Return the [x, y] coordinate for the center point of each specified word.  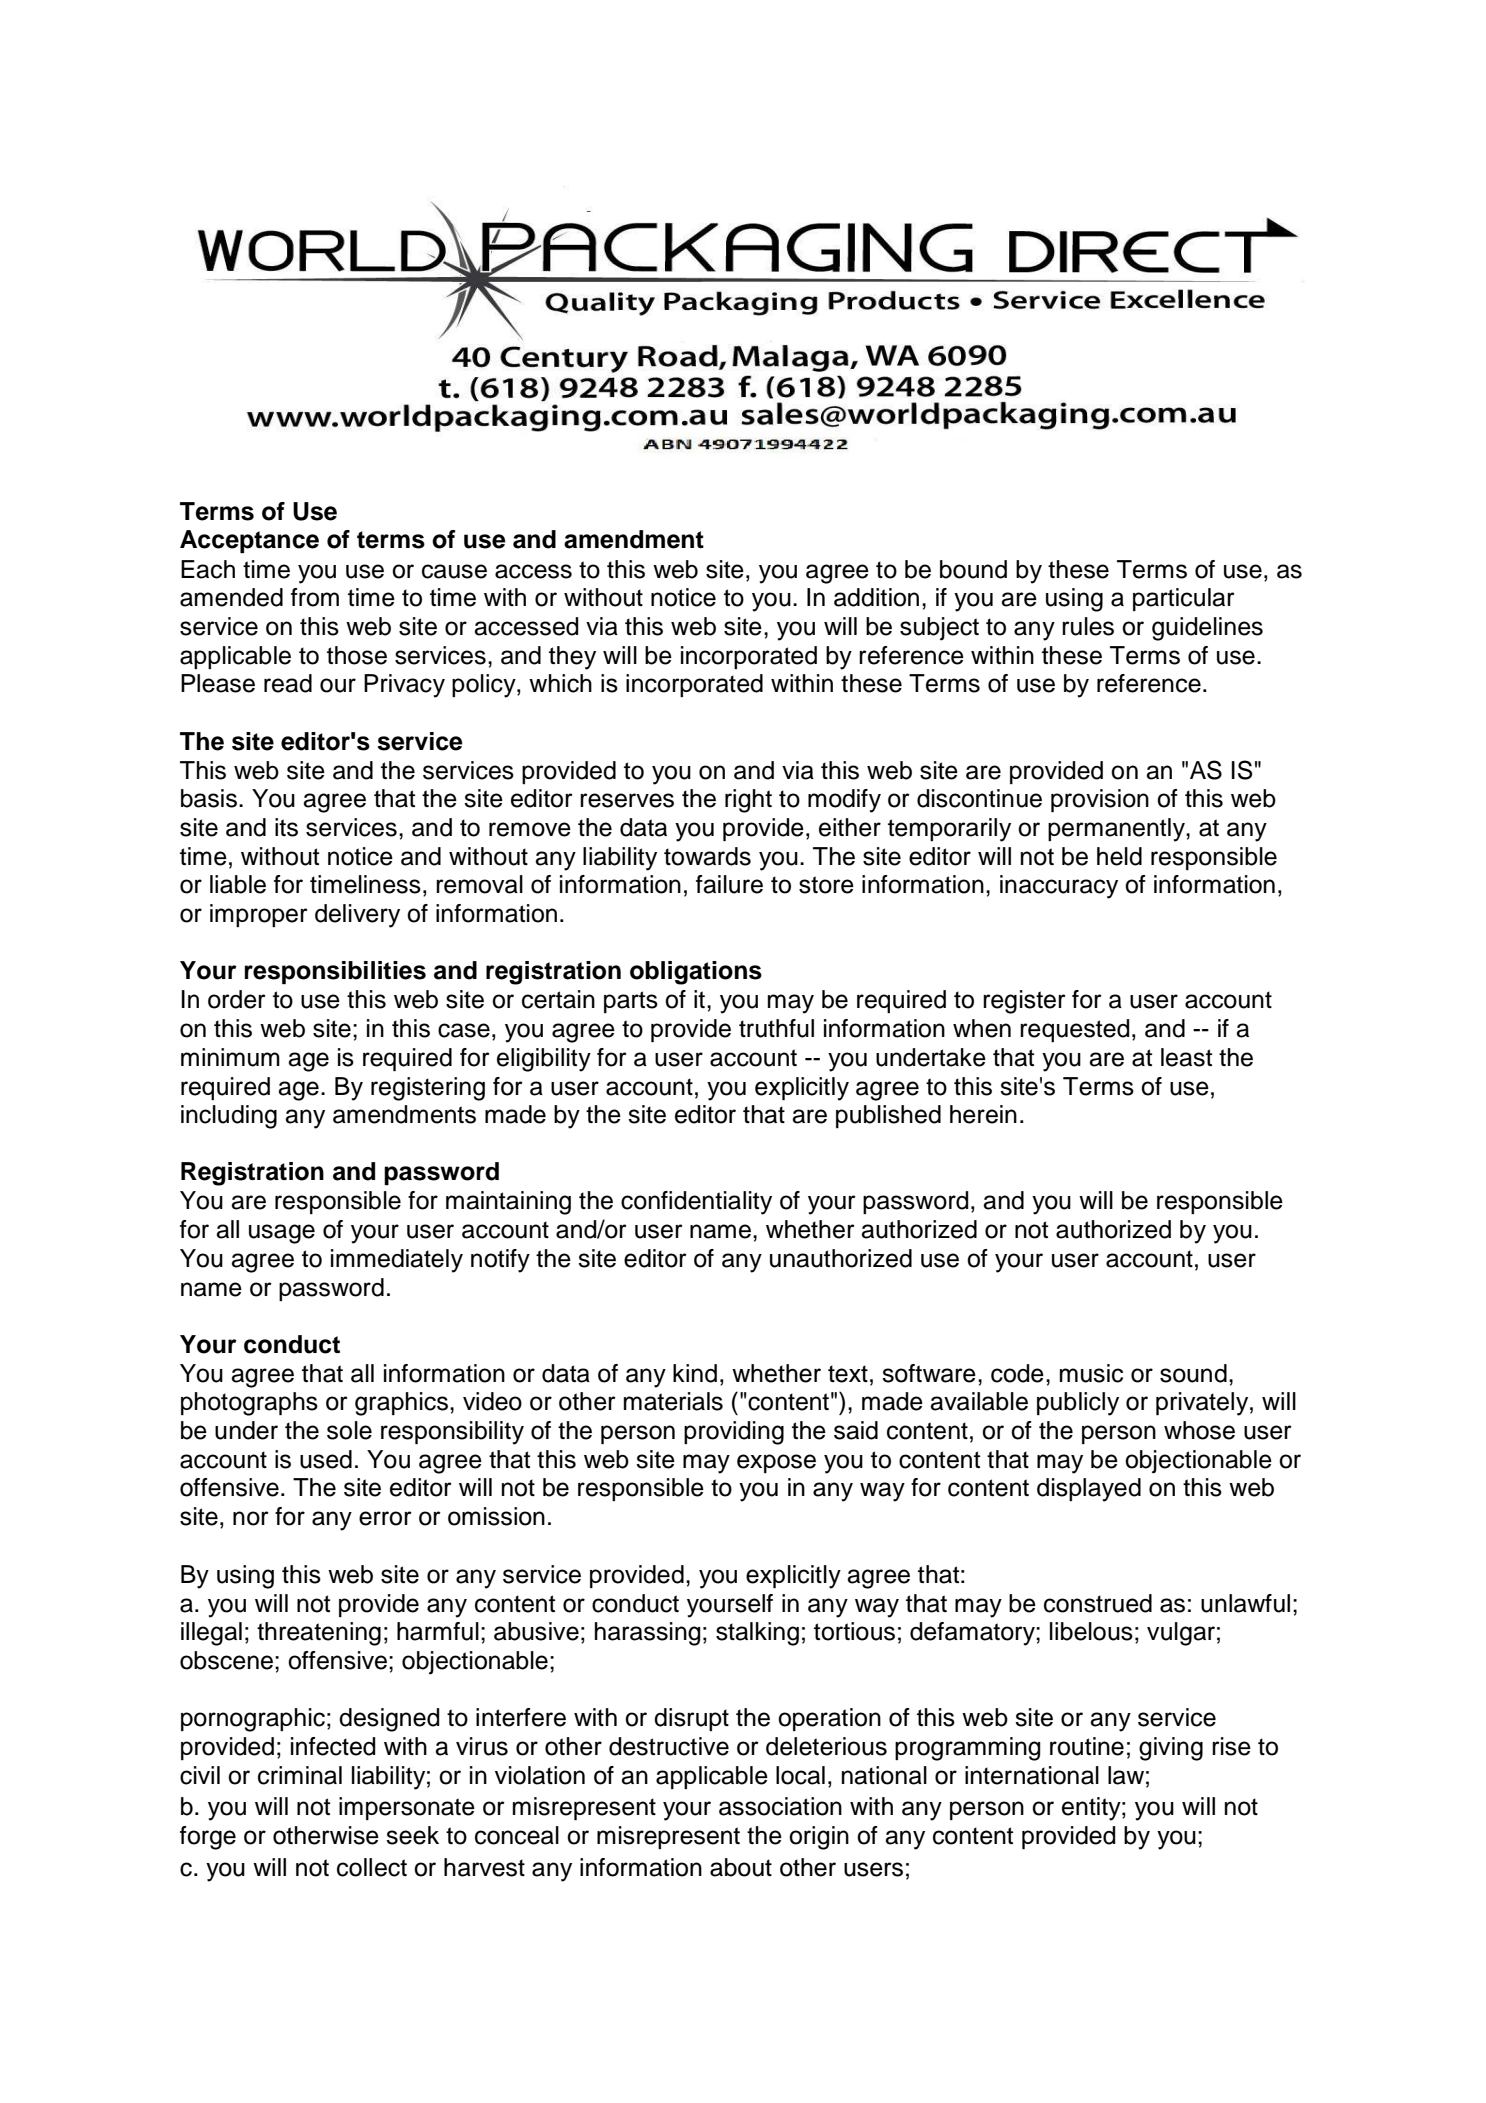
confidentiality [696, 1203]
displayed [1089, 1490]
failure [729, 884]
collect [372, 1867]
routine [1087, 1746]
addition [876, 597]
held [1119, 856]
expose [776, 1463]
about [741, 1867]
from [315, 597]
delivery [357, 916]
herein [983, 1114]
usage [282, 1234]
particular [1184, 599]
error [385, 1518]
